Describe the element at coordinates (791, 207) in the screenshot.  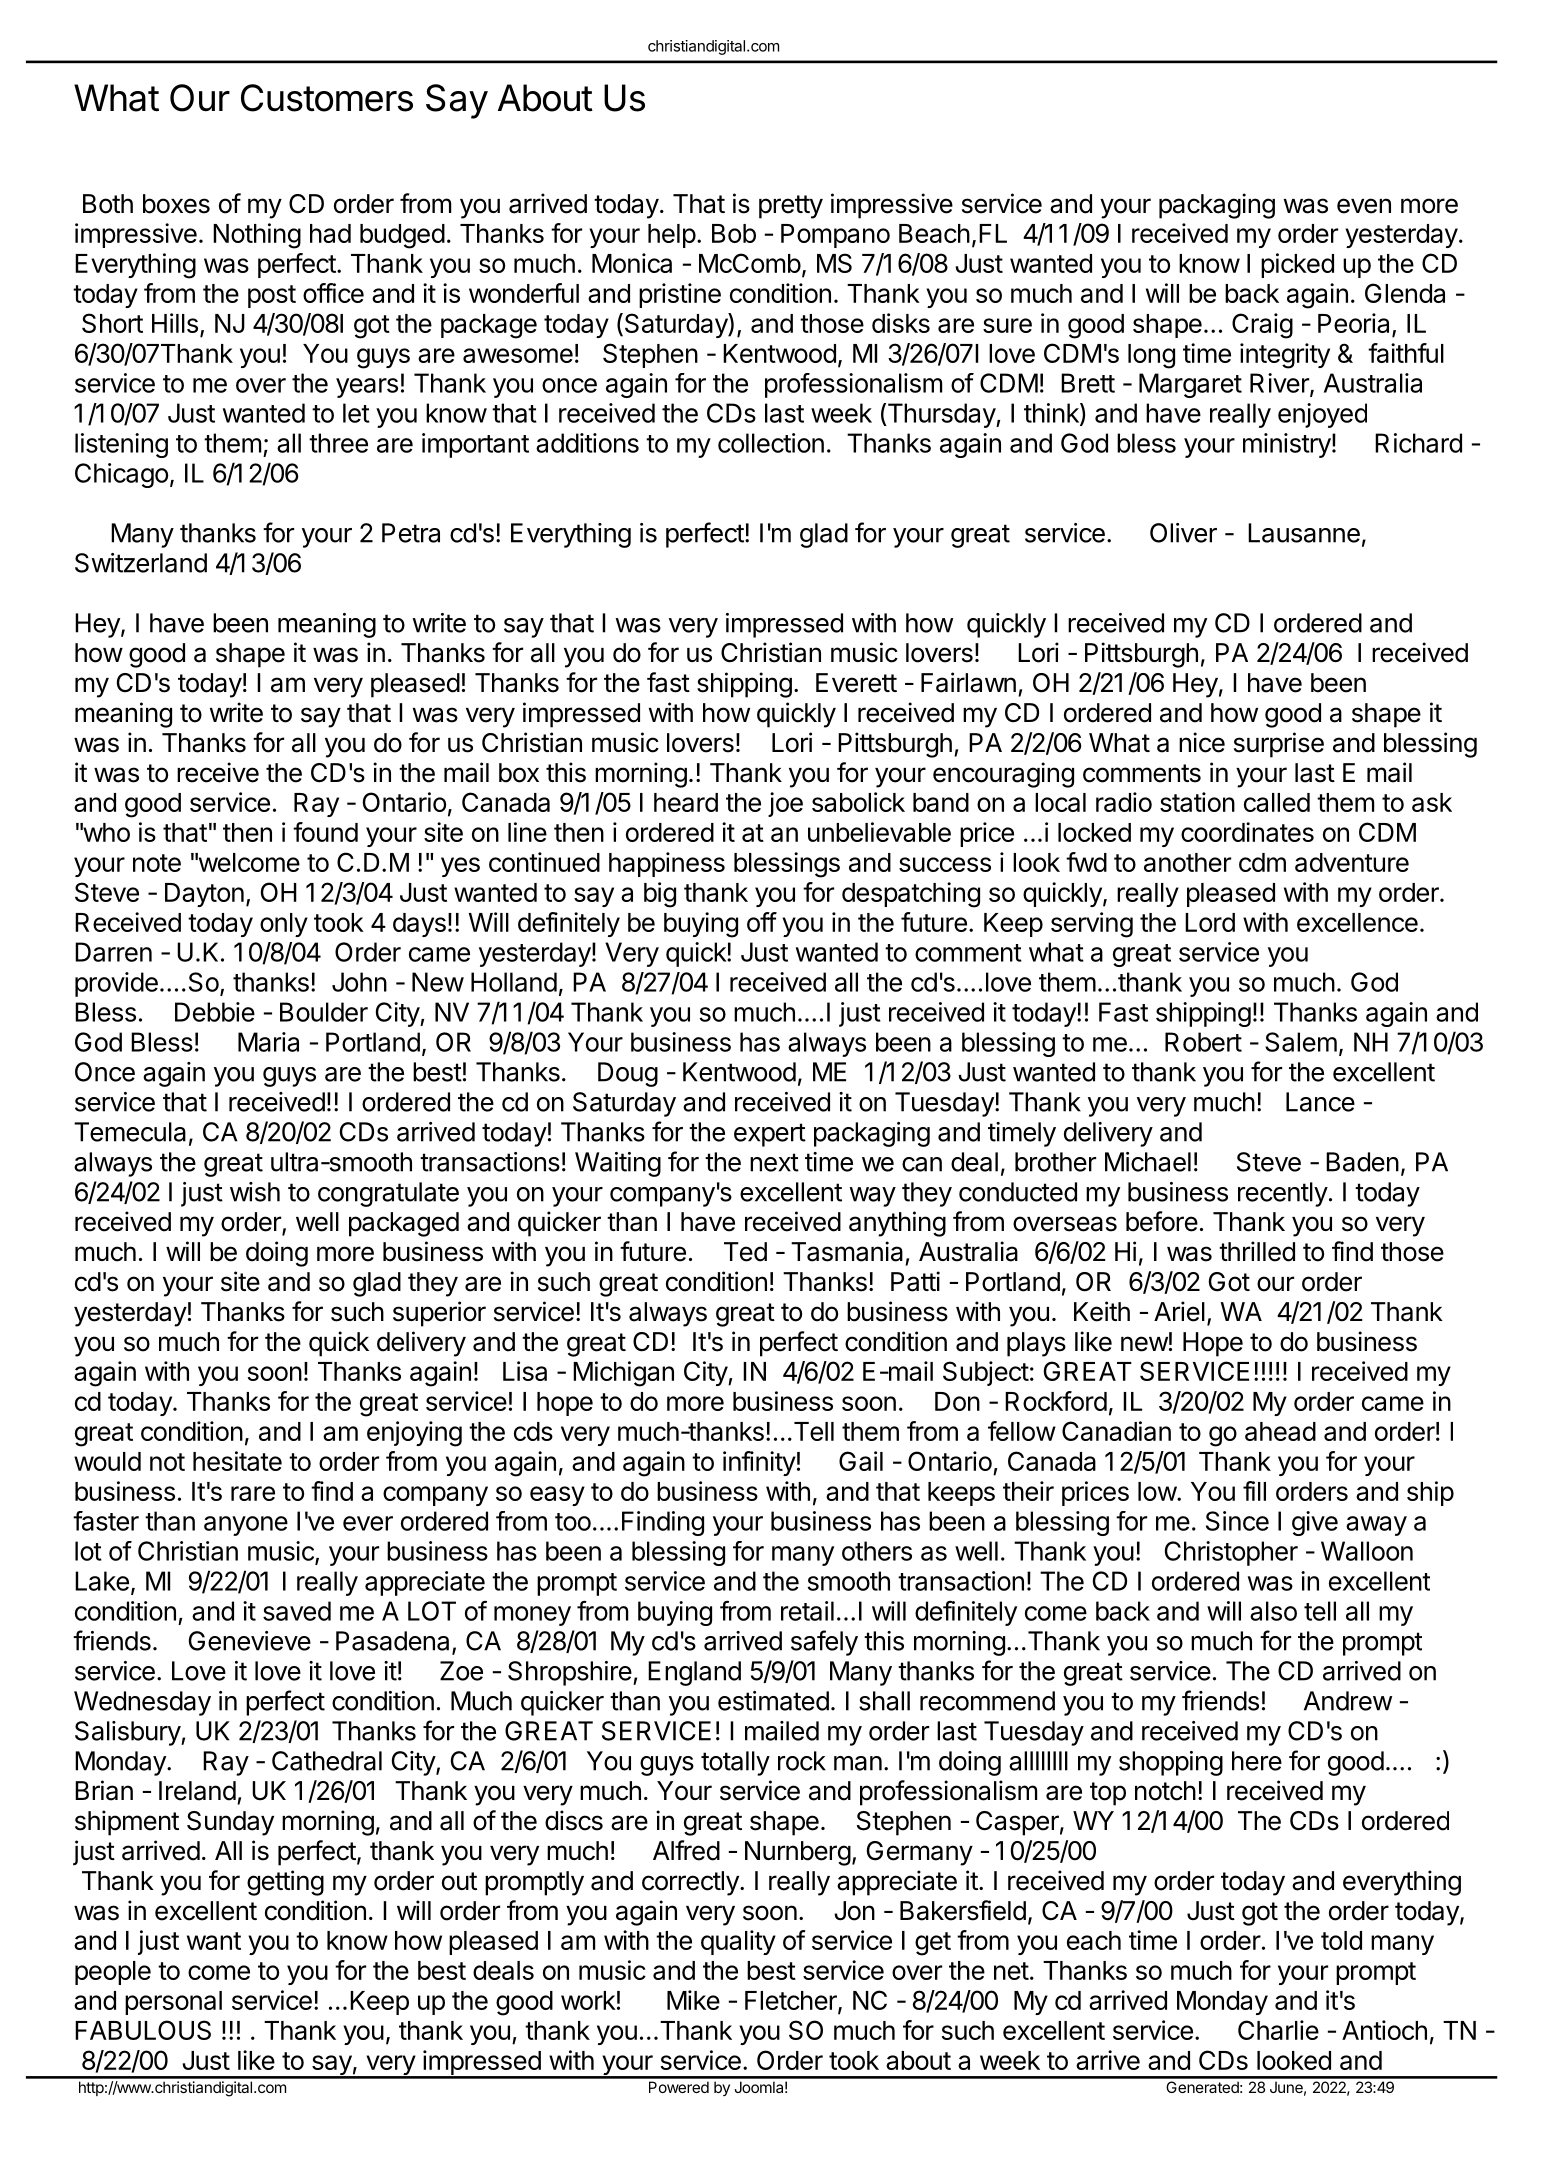
I see `pretty` at that location.
